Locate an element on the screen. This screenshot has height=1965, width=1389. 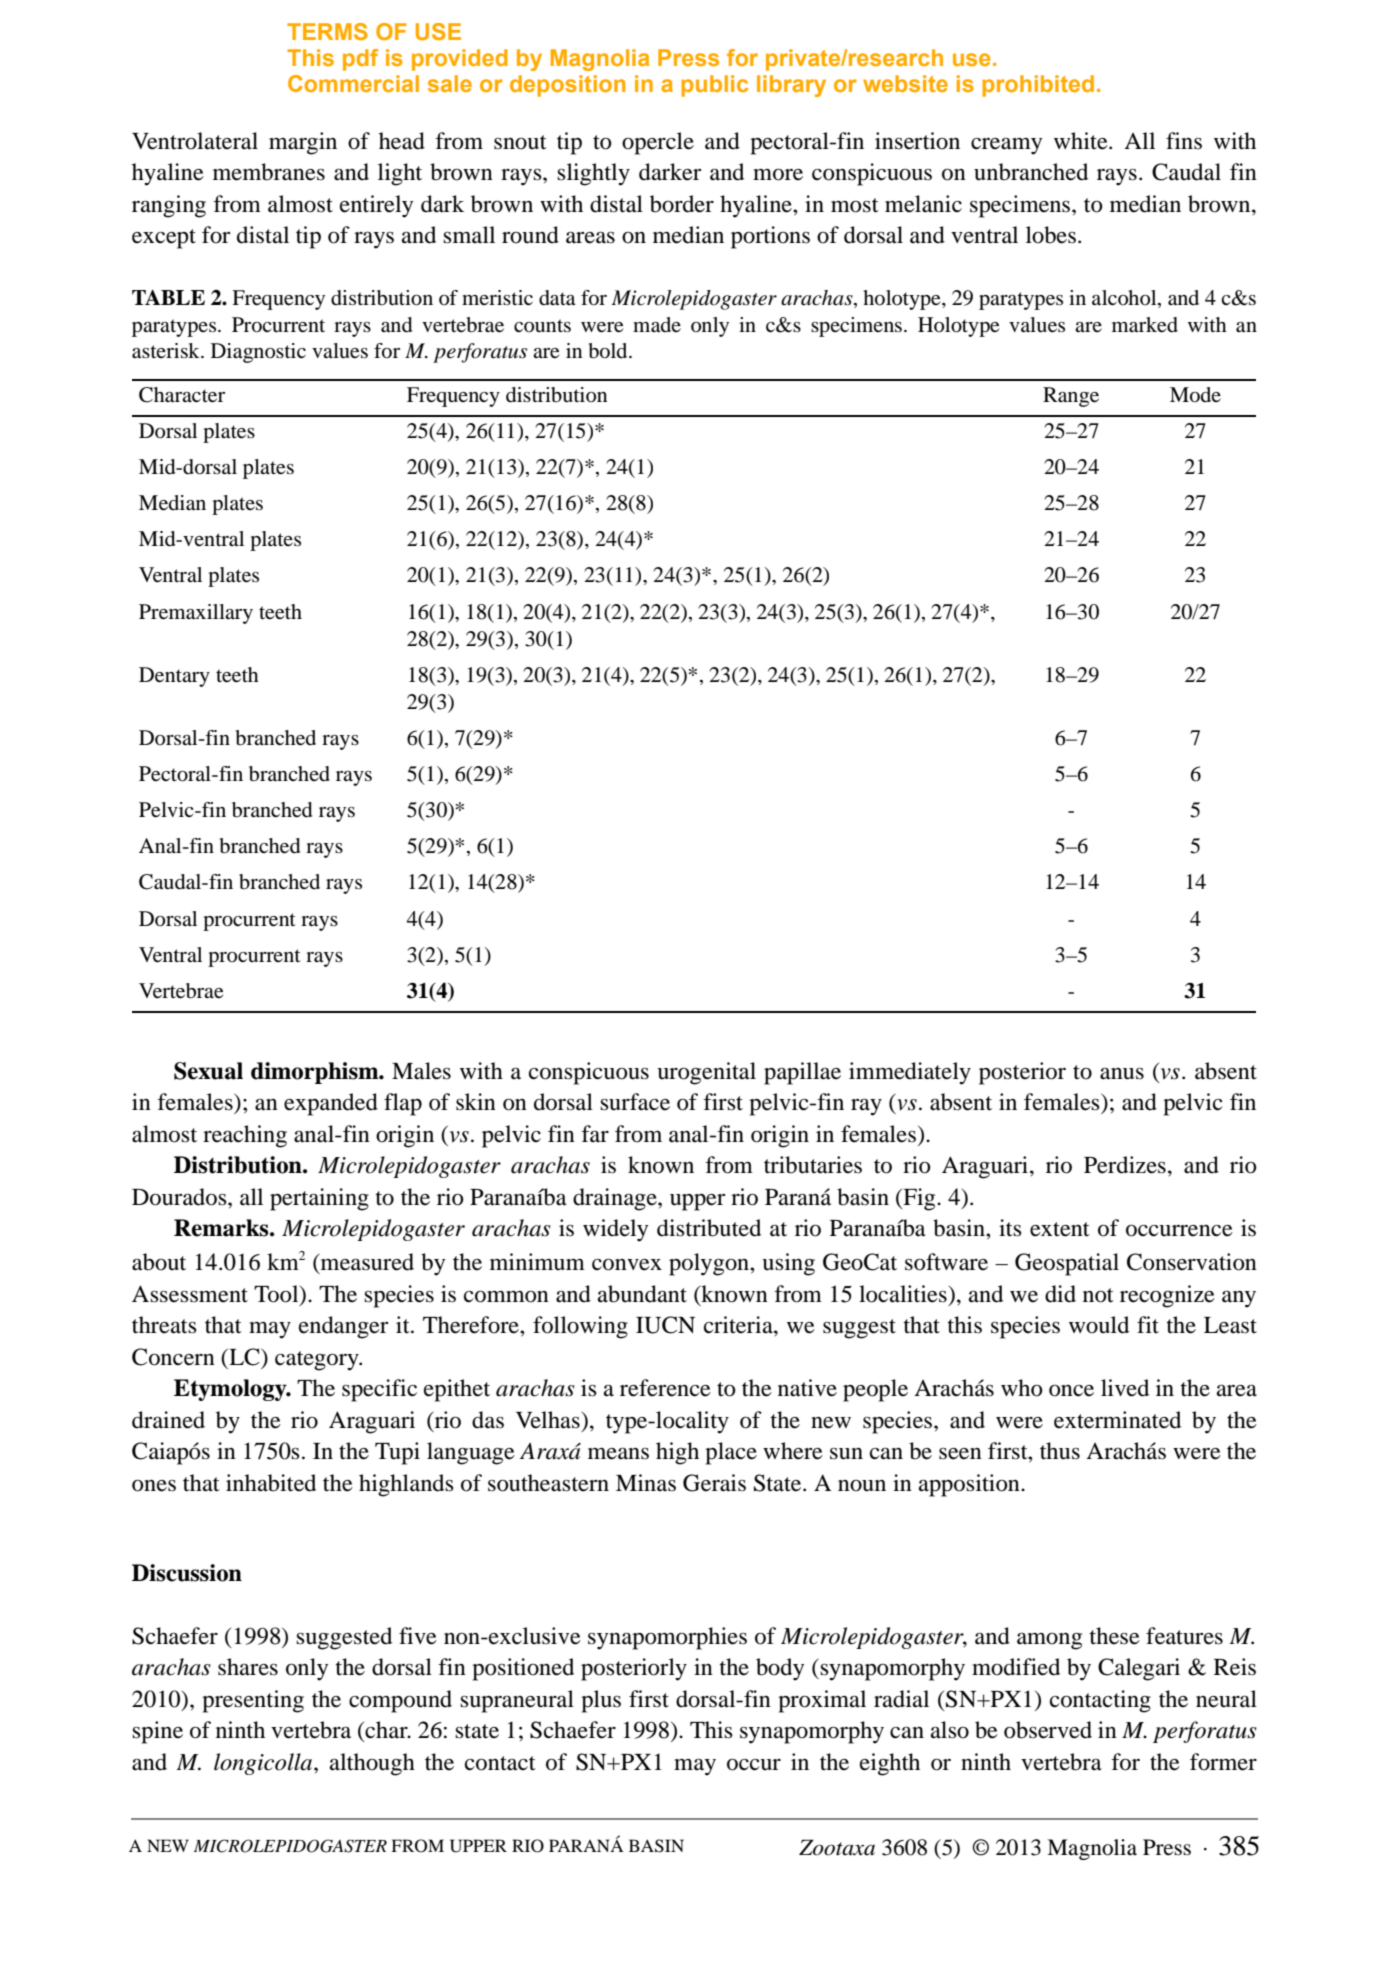
border is located at coordinates (682, 204).
